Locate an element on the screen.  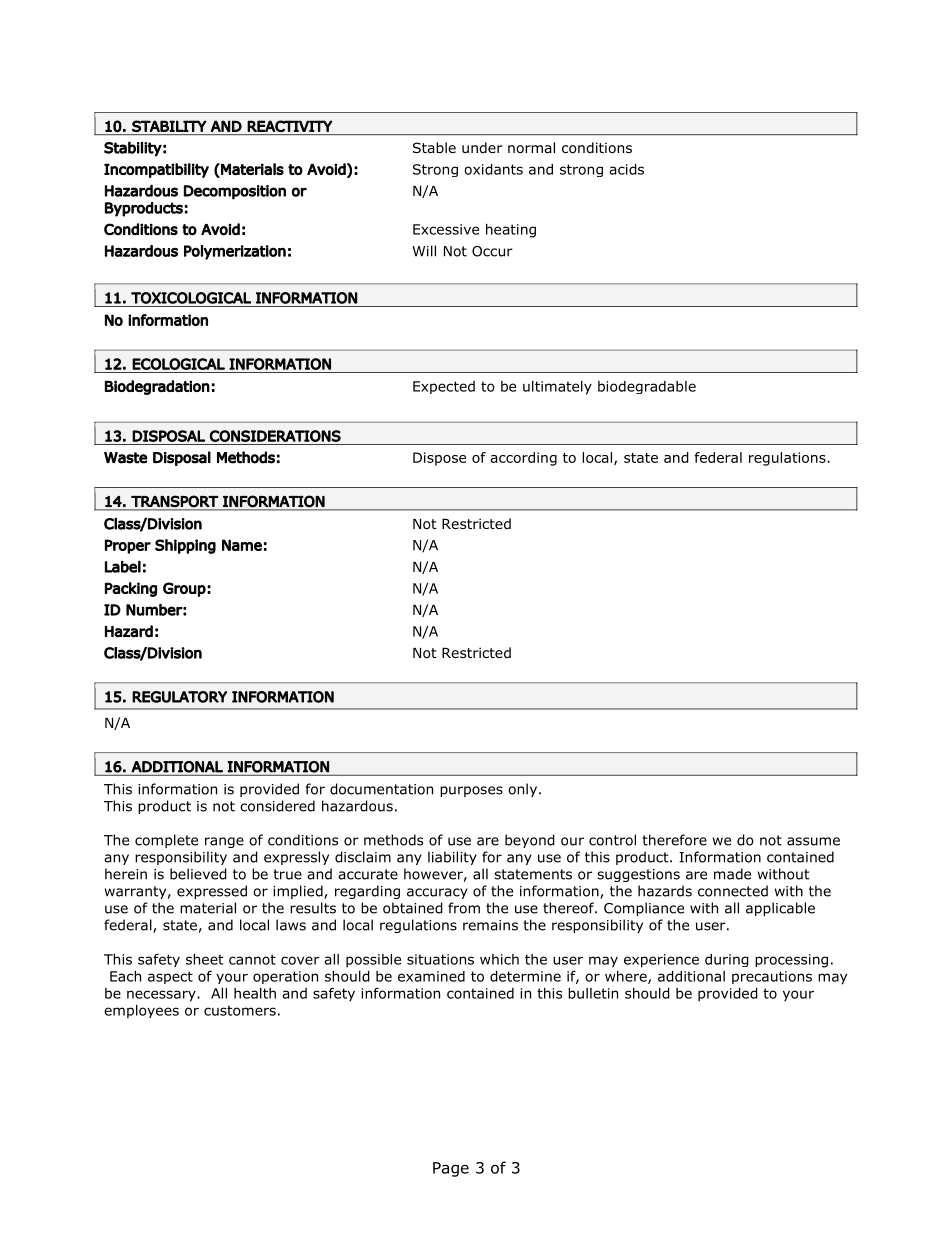
purposes is located at coordinates (471, 791).
